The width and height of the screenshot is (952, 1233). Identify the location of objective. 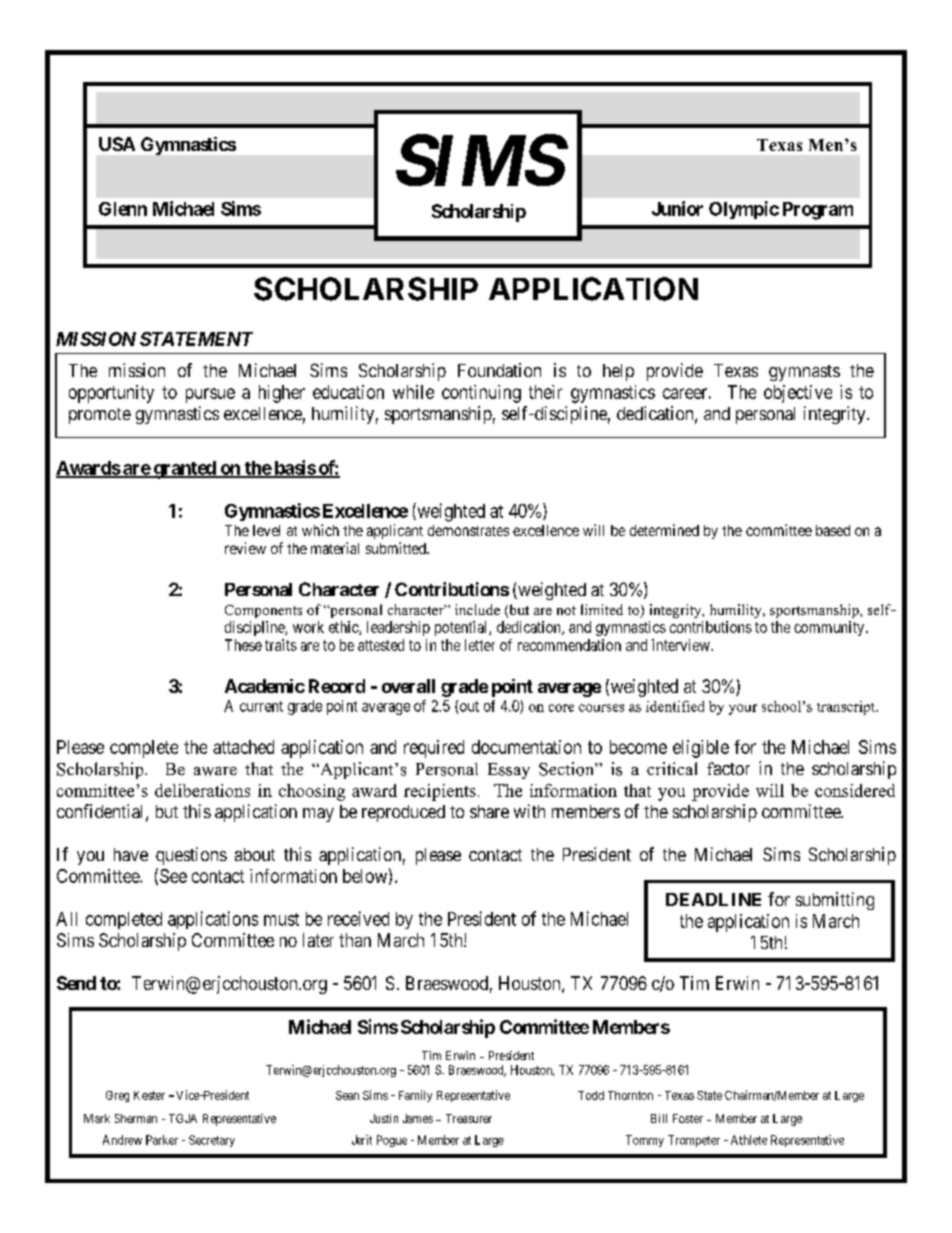
(798, 394).
